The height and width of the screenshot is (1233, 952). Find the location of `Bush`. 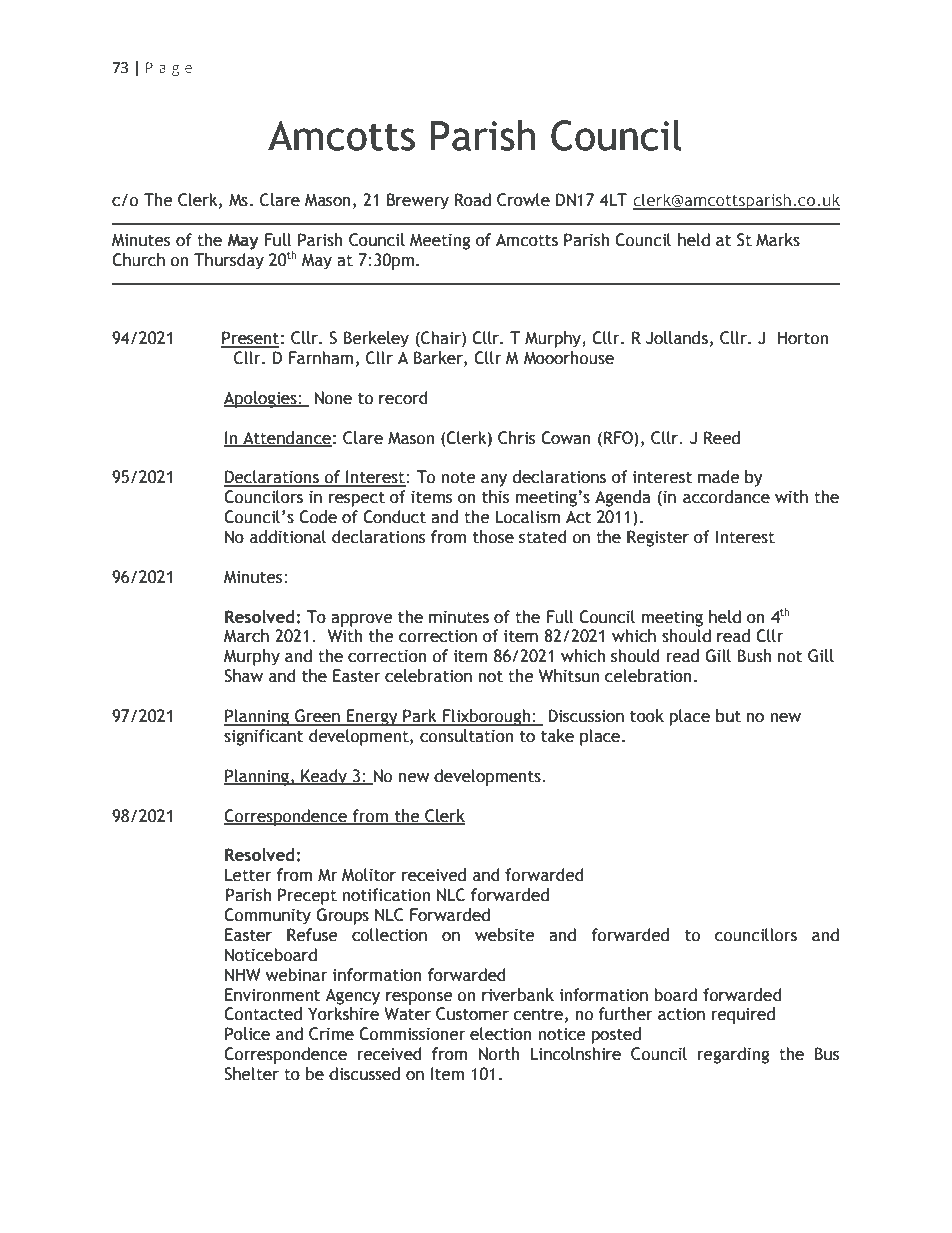

Bush is located at coordinates (754, 656).
